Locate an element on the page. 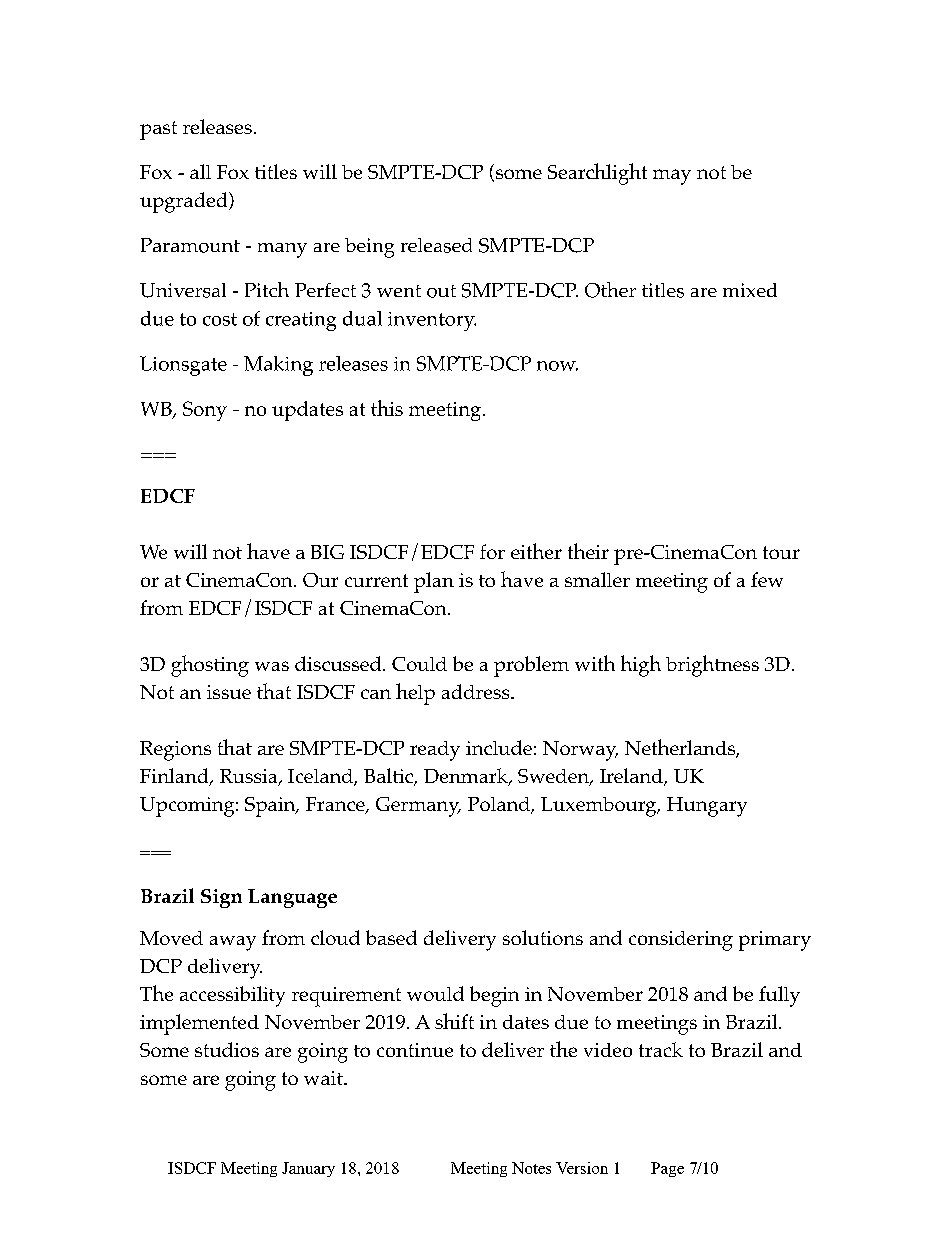 Image resolution: width=952 pixels, height=1233 pixels. upgraded is located at coordinates (185, 202).
